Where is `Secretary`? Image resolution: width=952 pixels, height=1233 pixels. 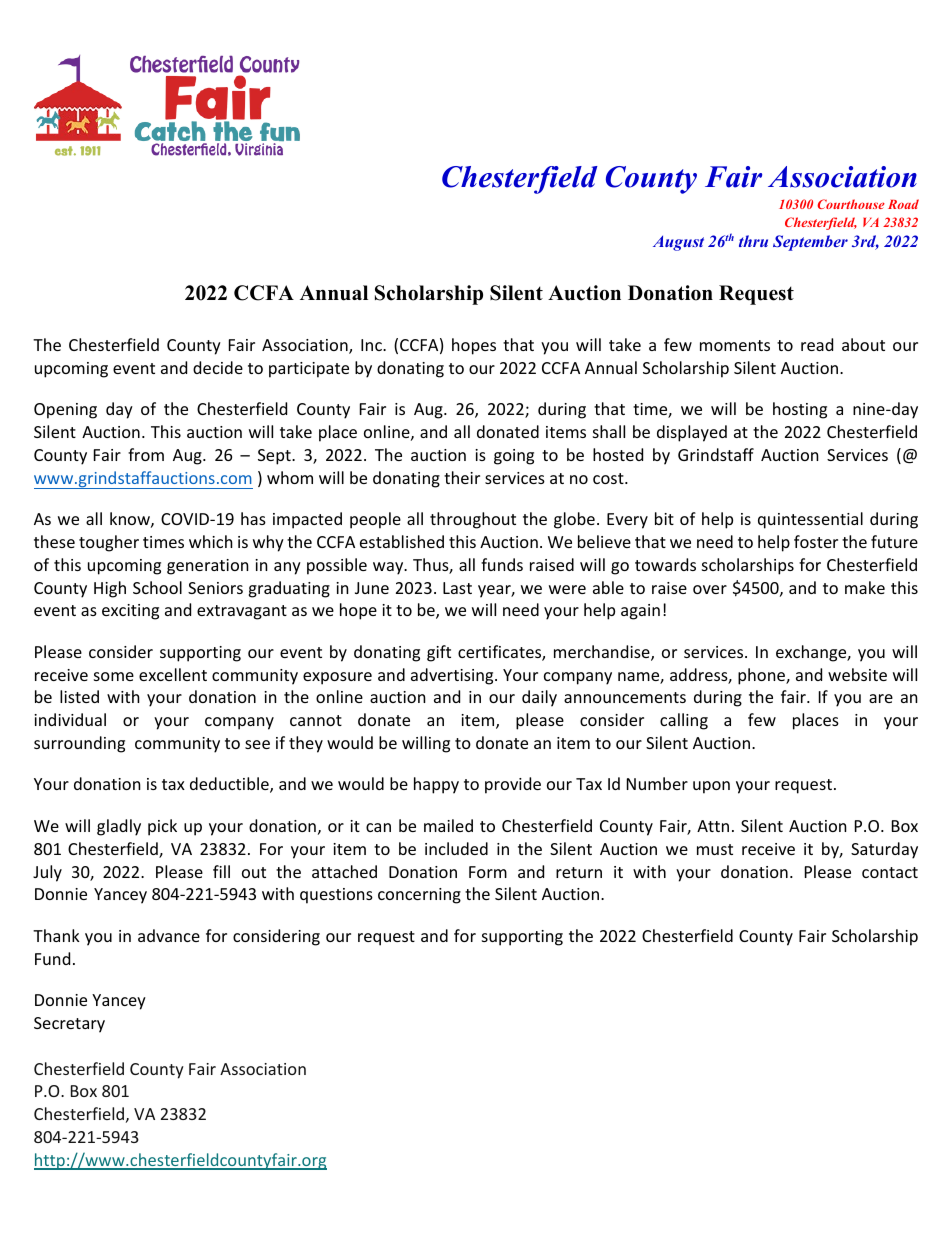 Secretary is located at coordinates (69, 1025).
